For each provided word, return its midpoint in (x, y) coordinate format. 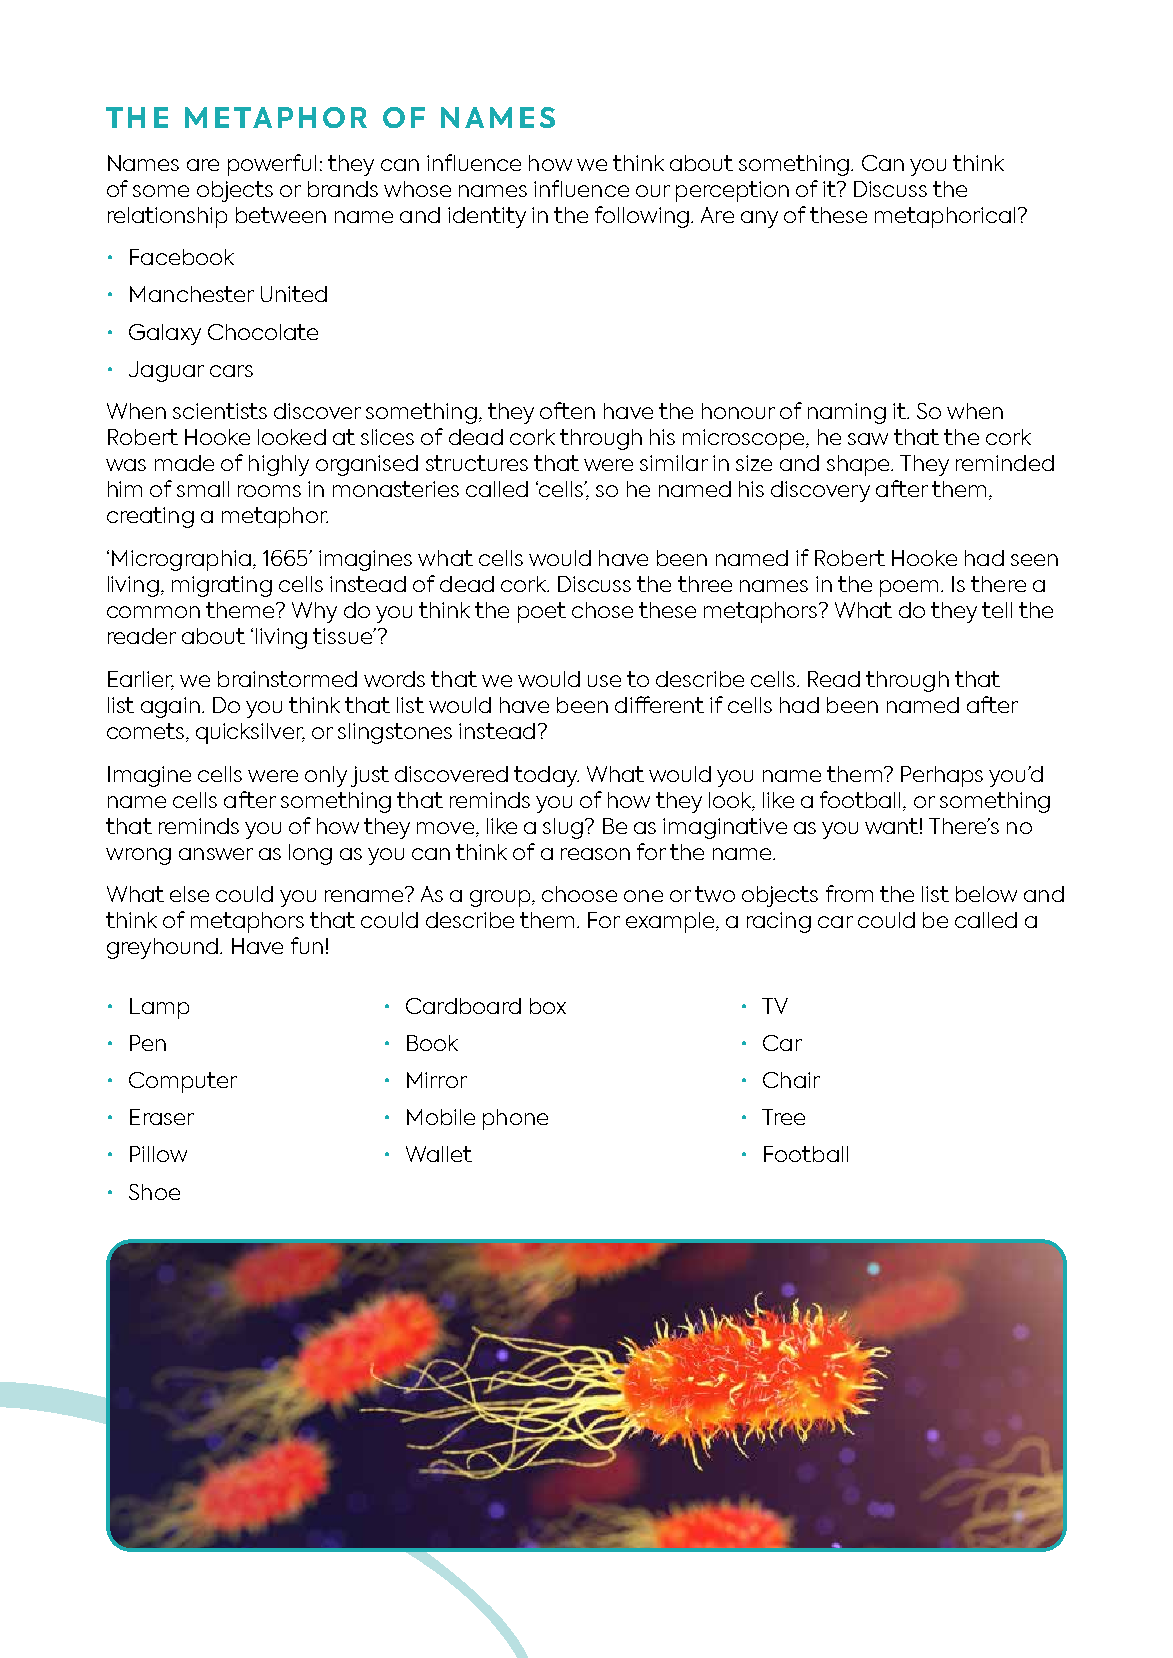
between (281, 215)
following (642, 217)
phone (515, 1119)
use (604, 681)
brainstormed (287, 679)
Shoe (154, 1192)
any (759, 219)
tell (997, 610)
